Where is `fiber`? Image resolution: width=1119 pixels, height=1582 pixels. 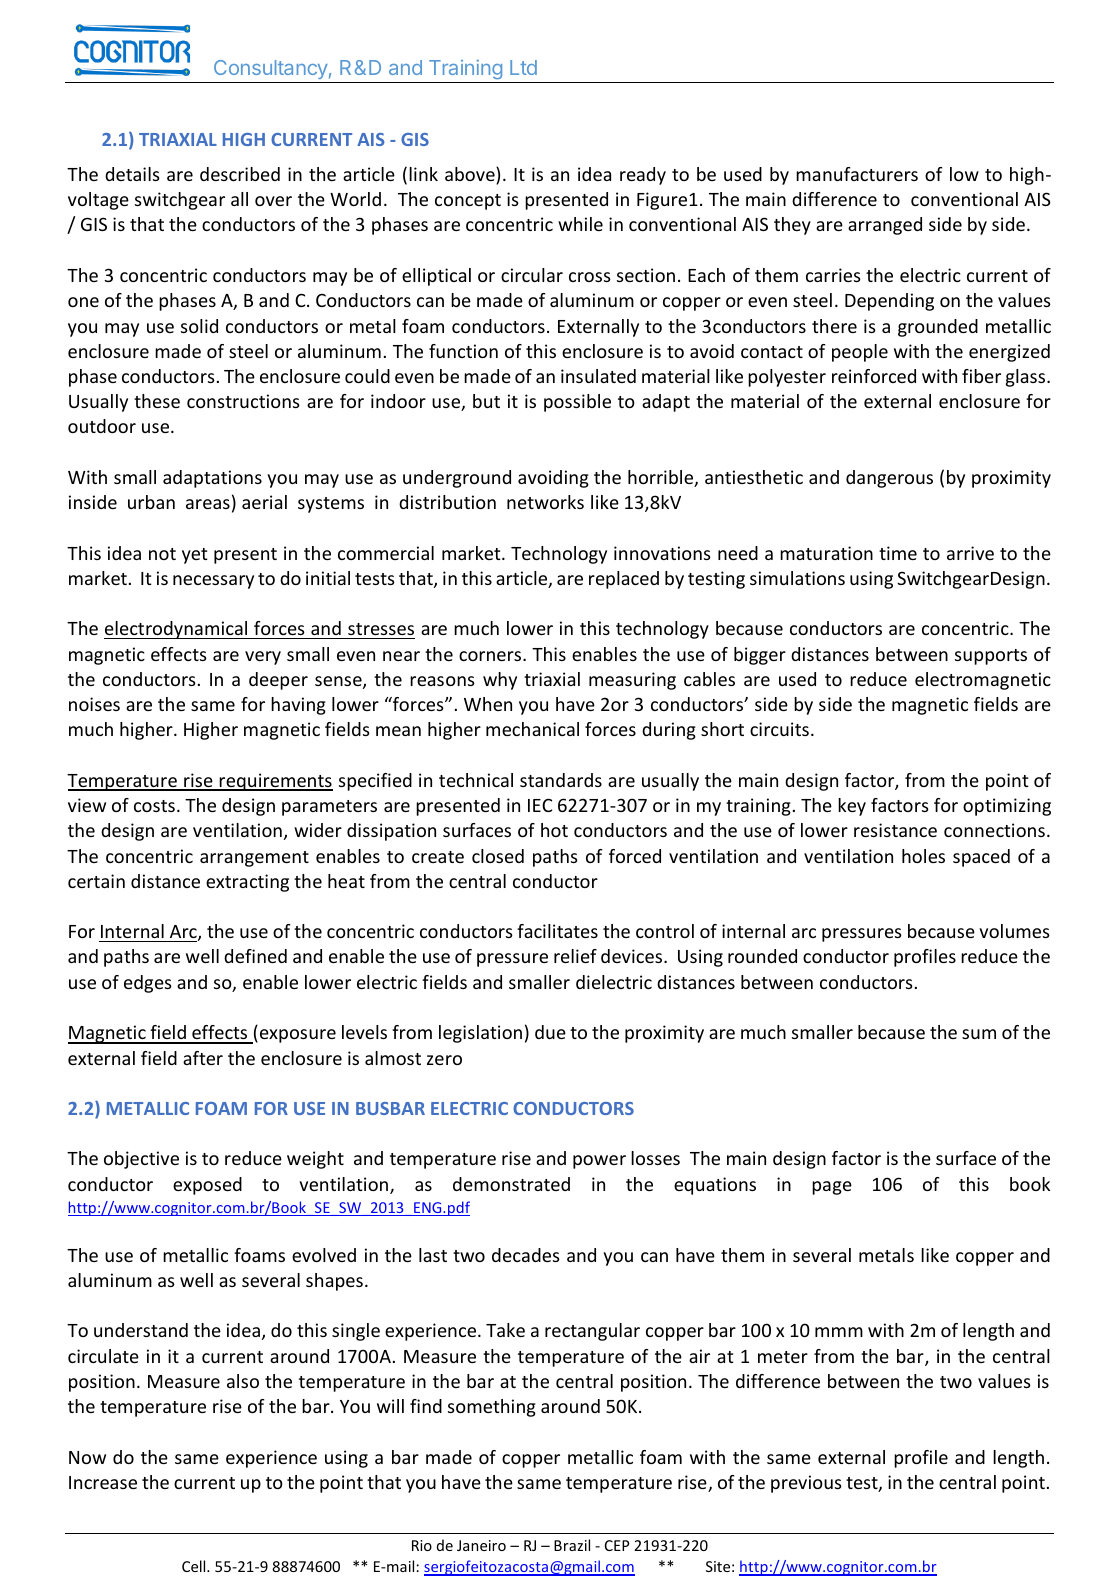 fiber is located at coordinates (981, 376).
